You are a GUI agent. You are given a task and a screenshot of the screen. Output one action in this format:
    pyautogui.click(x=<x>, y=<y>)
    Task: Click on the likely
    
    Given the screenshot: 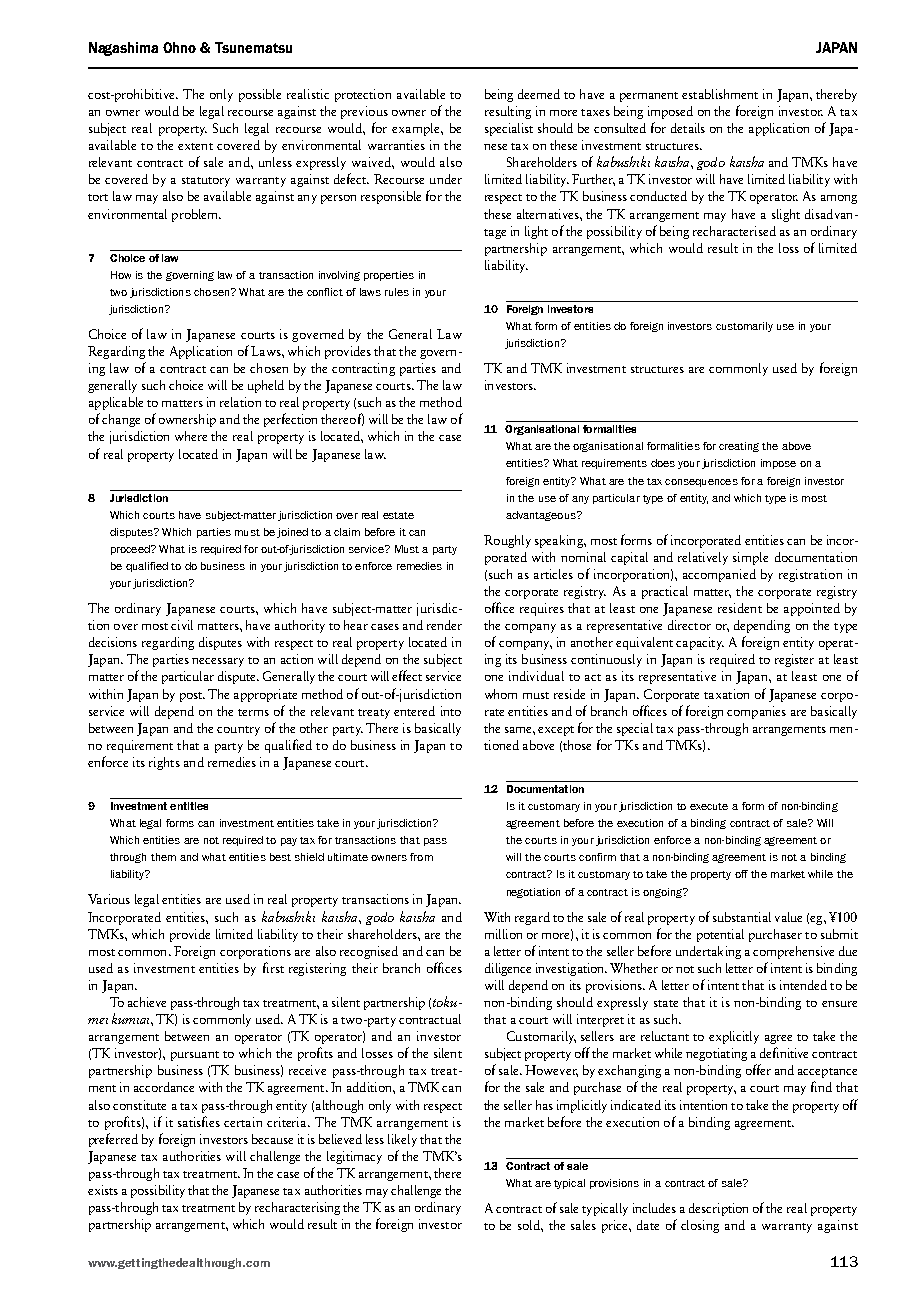 What is the action you would take?
    pyautogui.click(x=402, y=1140)
